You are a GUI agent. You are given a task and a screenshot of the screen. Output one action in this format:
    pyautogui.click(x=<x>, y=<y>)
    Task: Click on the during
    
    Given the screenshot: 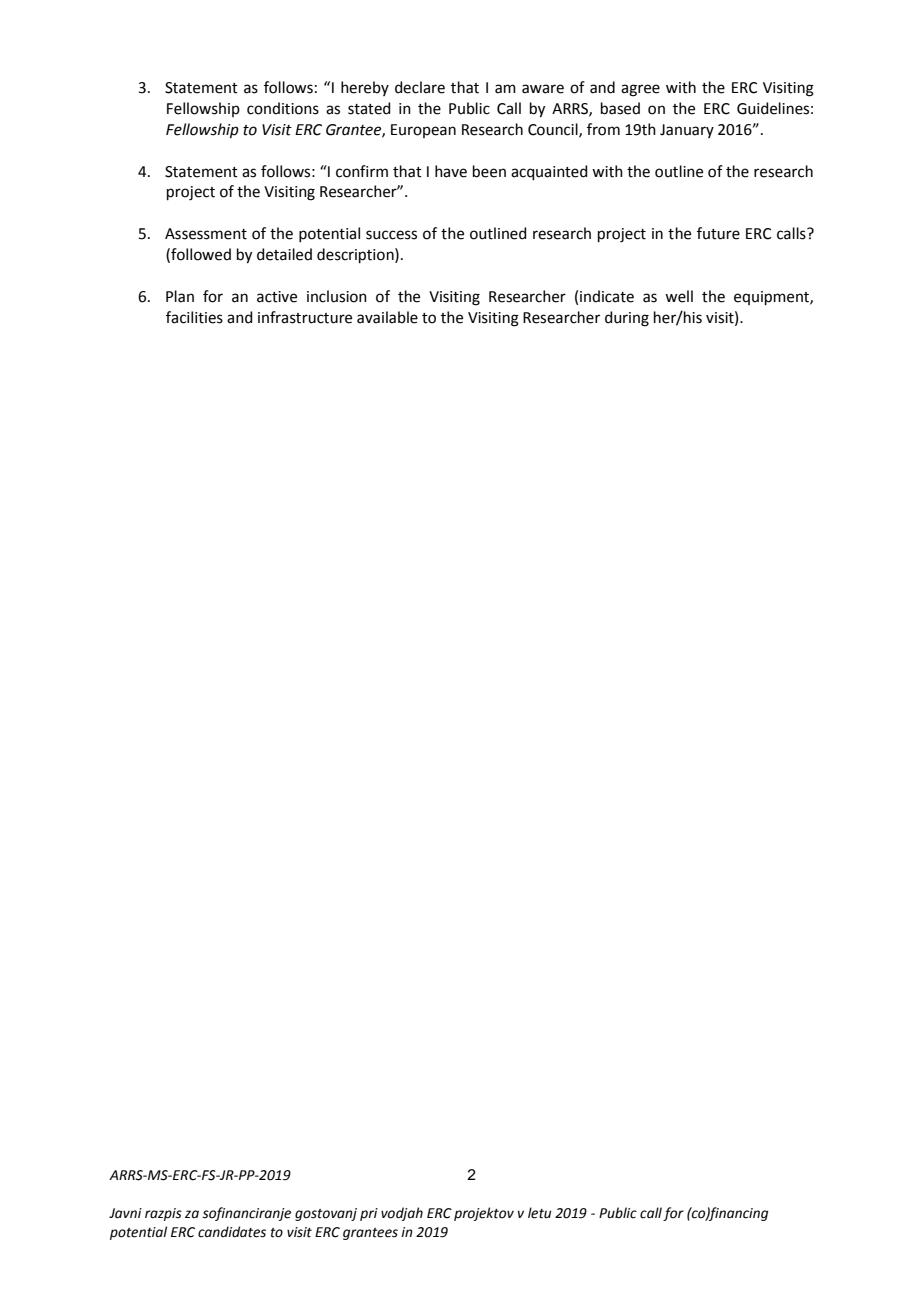 What is the action you would take?
    pyautogui.click(x=627, y=319)
